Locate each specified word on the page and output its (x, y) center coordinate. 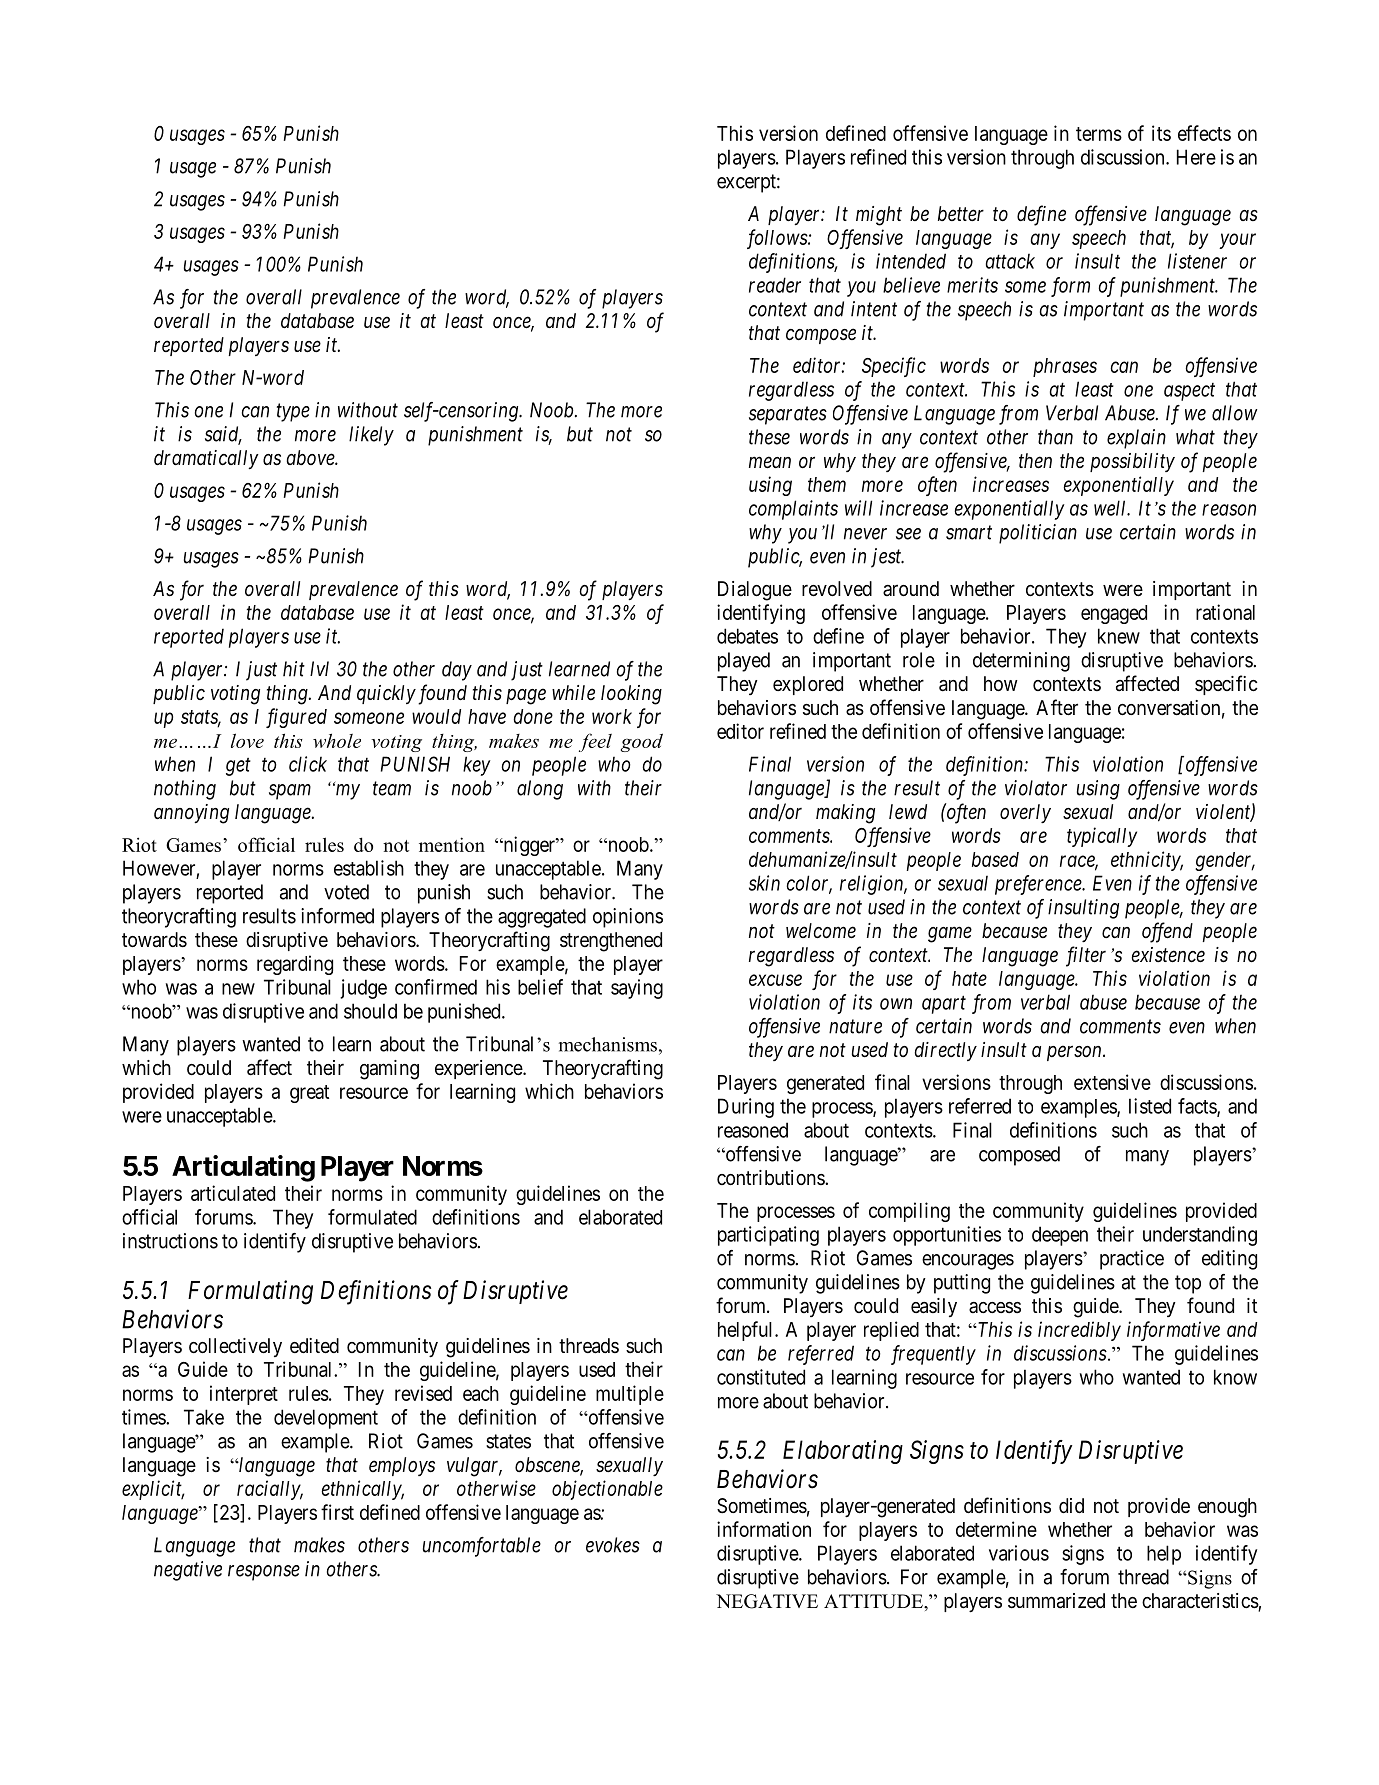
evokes (613, 1545)
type (293, 413)
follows (778, 239)
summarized (1056, 1601)
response (264, 1573)
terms (1099, 134)
